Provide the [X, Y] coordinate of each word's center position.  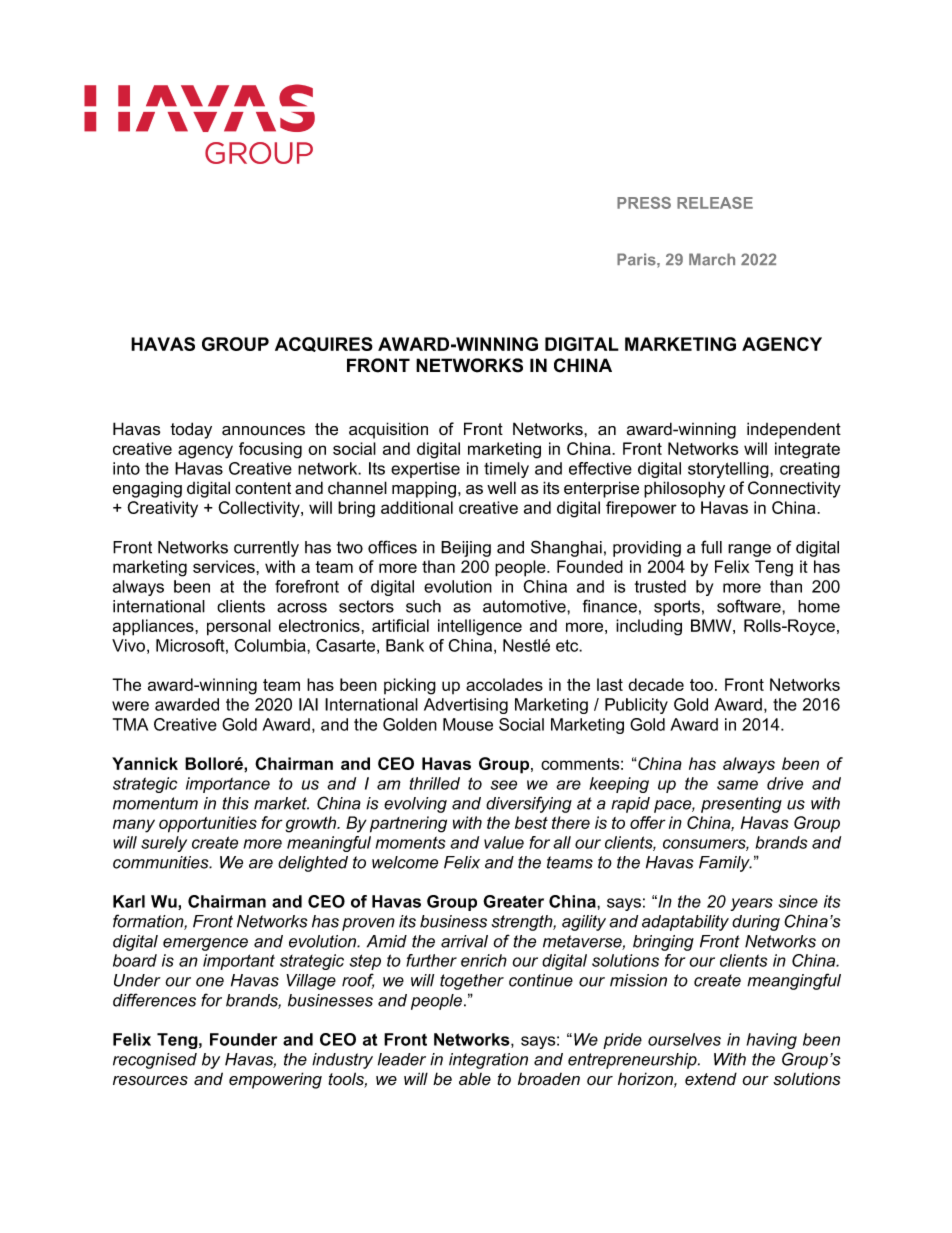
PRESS [644, 203]
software [750, 606]
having [771, 1041]
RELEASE [715, 203]
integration [488, 1061]
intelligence [480, 627]
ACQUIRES [324, 344]
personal [239, 627]
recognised [155, 1061]
